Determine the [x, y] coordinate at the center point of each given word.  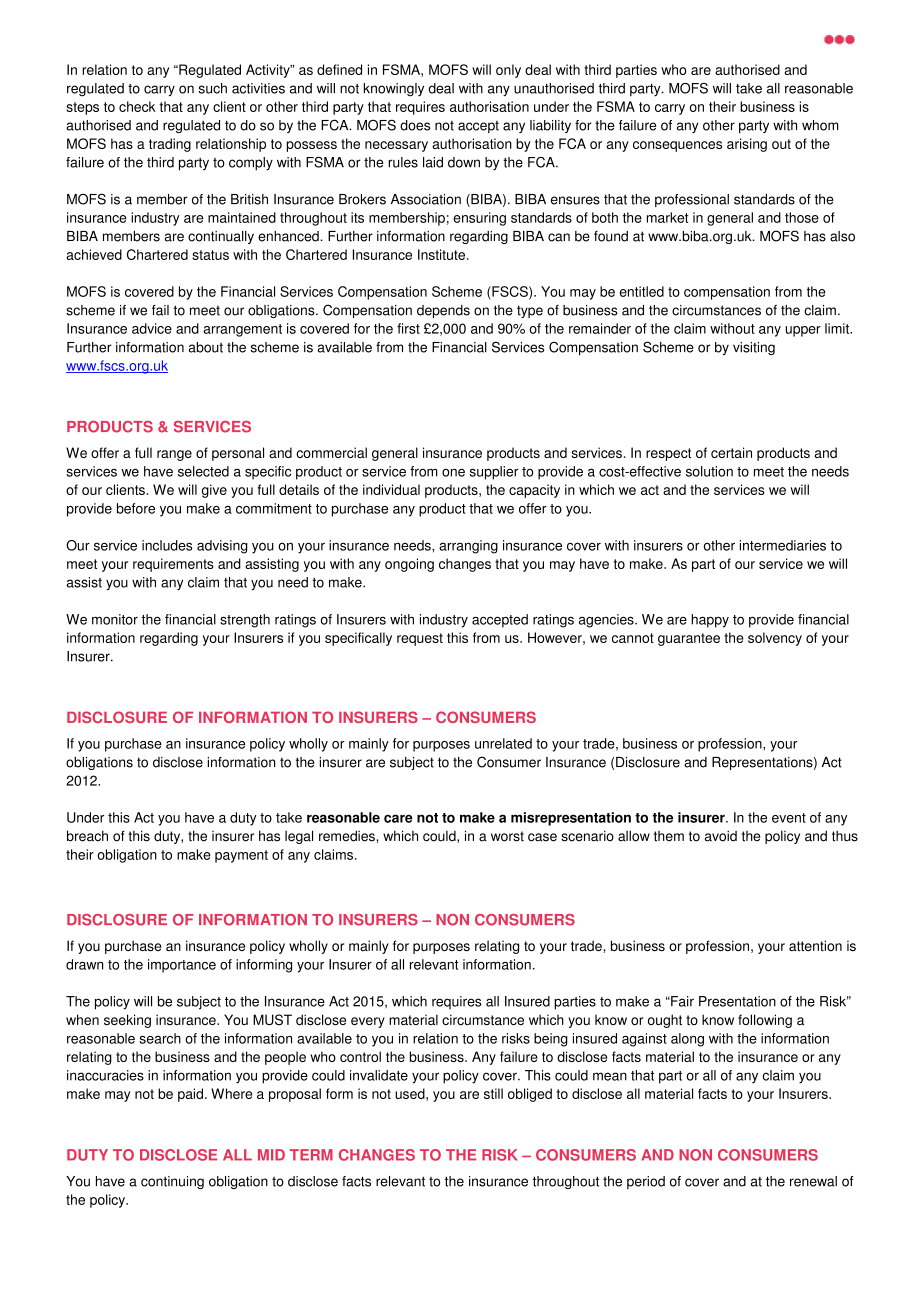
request [420, 639]
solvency [775, 639]
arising [747, 145]
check [137, 106]
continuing [172, 1182]
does [415, 125]
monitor [115, 619]
